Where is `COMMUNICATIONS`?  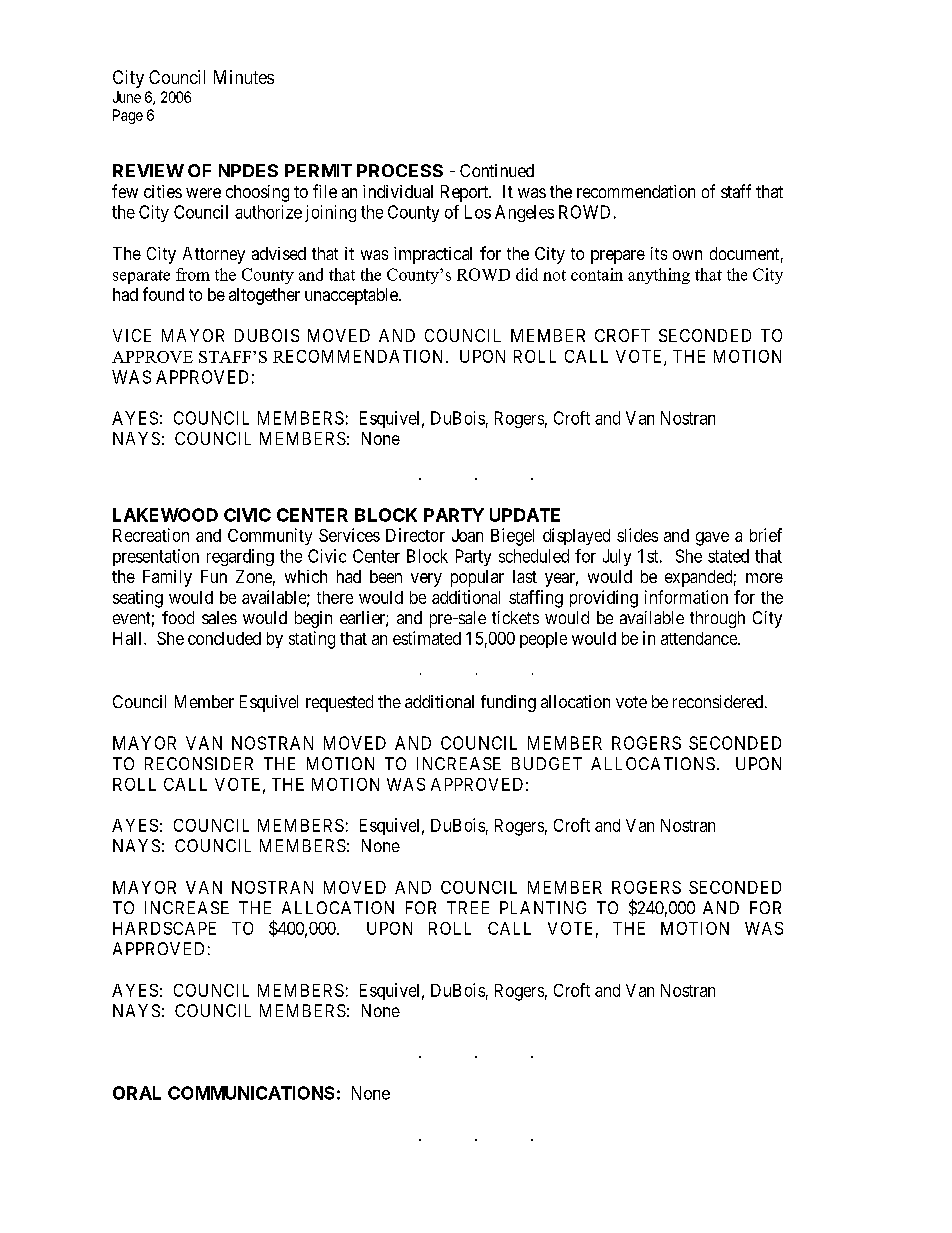 COMMUNICATIONS is located at coordinates (251, 1093).
